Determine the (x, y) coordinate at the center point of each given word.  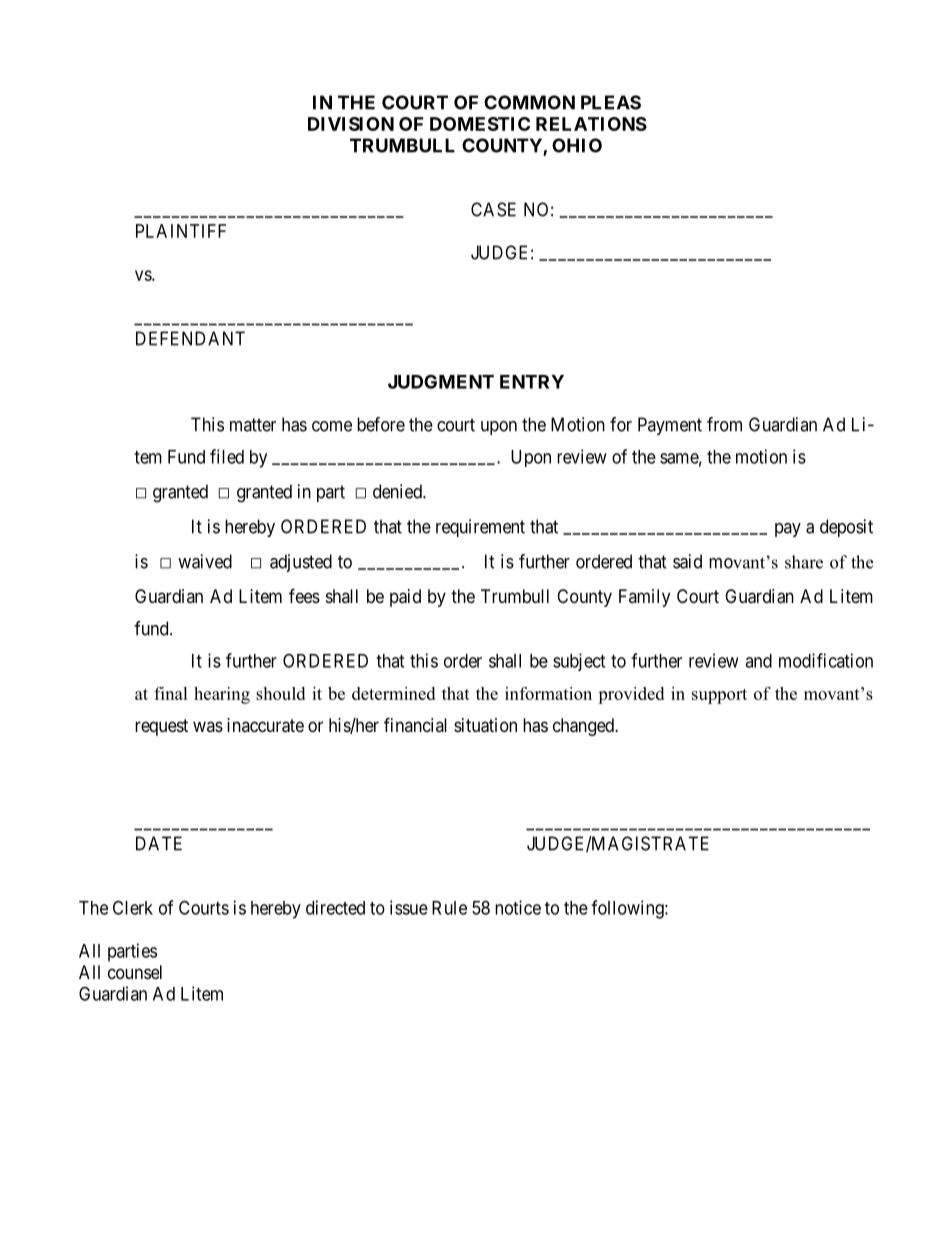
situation (485, 725)
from (724, 424)
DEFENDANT (190, 338)
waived (205, 561)
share (804, 562)
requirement (480, 528)
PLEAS (611, 102)
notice (518, 907)
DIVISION (351, 124)
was (208, 726)
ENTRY (532, 382)
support (719, 696)
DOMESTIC (480, 124)
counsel (135, 972)
